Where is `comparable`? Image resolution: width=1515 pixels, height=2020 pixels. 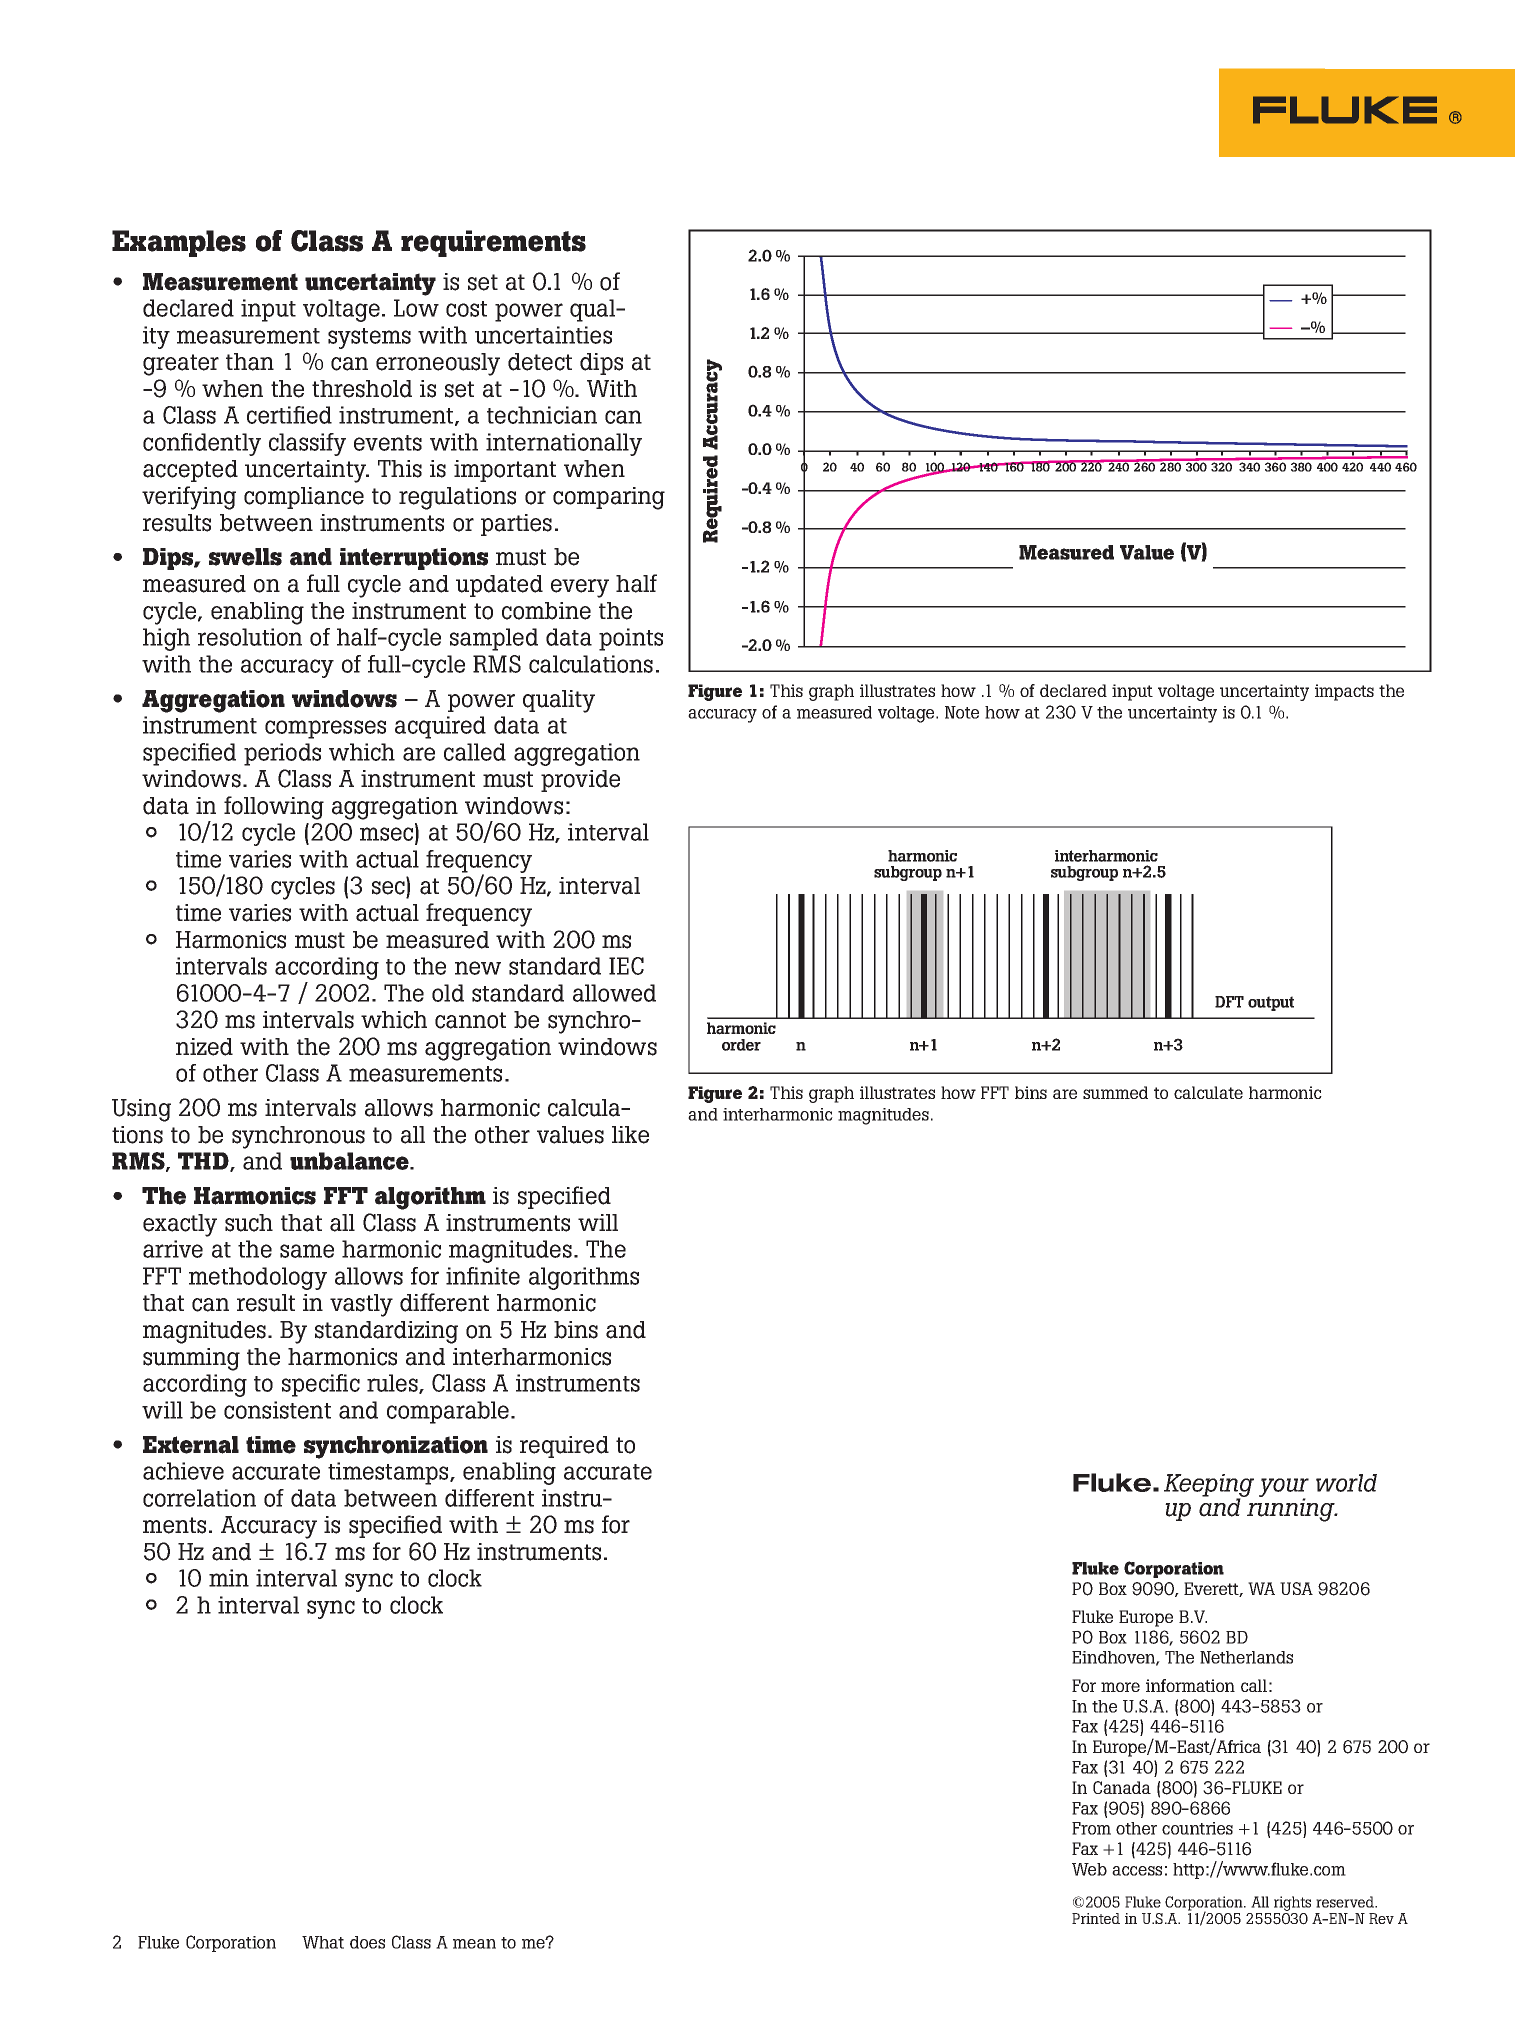
comparable is located at coordinates (449, 1412).
